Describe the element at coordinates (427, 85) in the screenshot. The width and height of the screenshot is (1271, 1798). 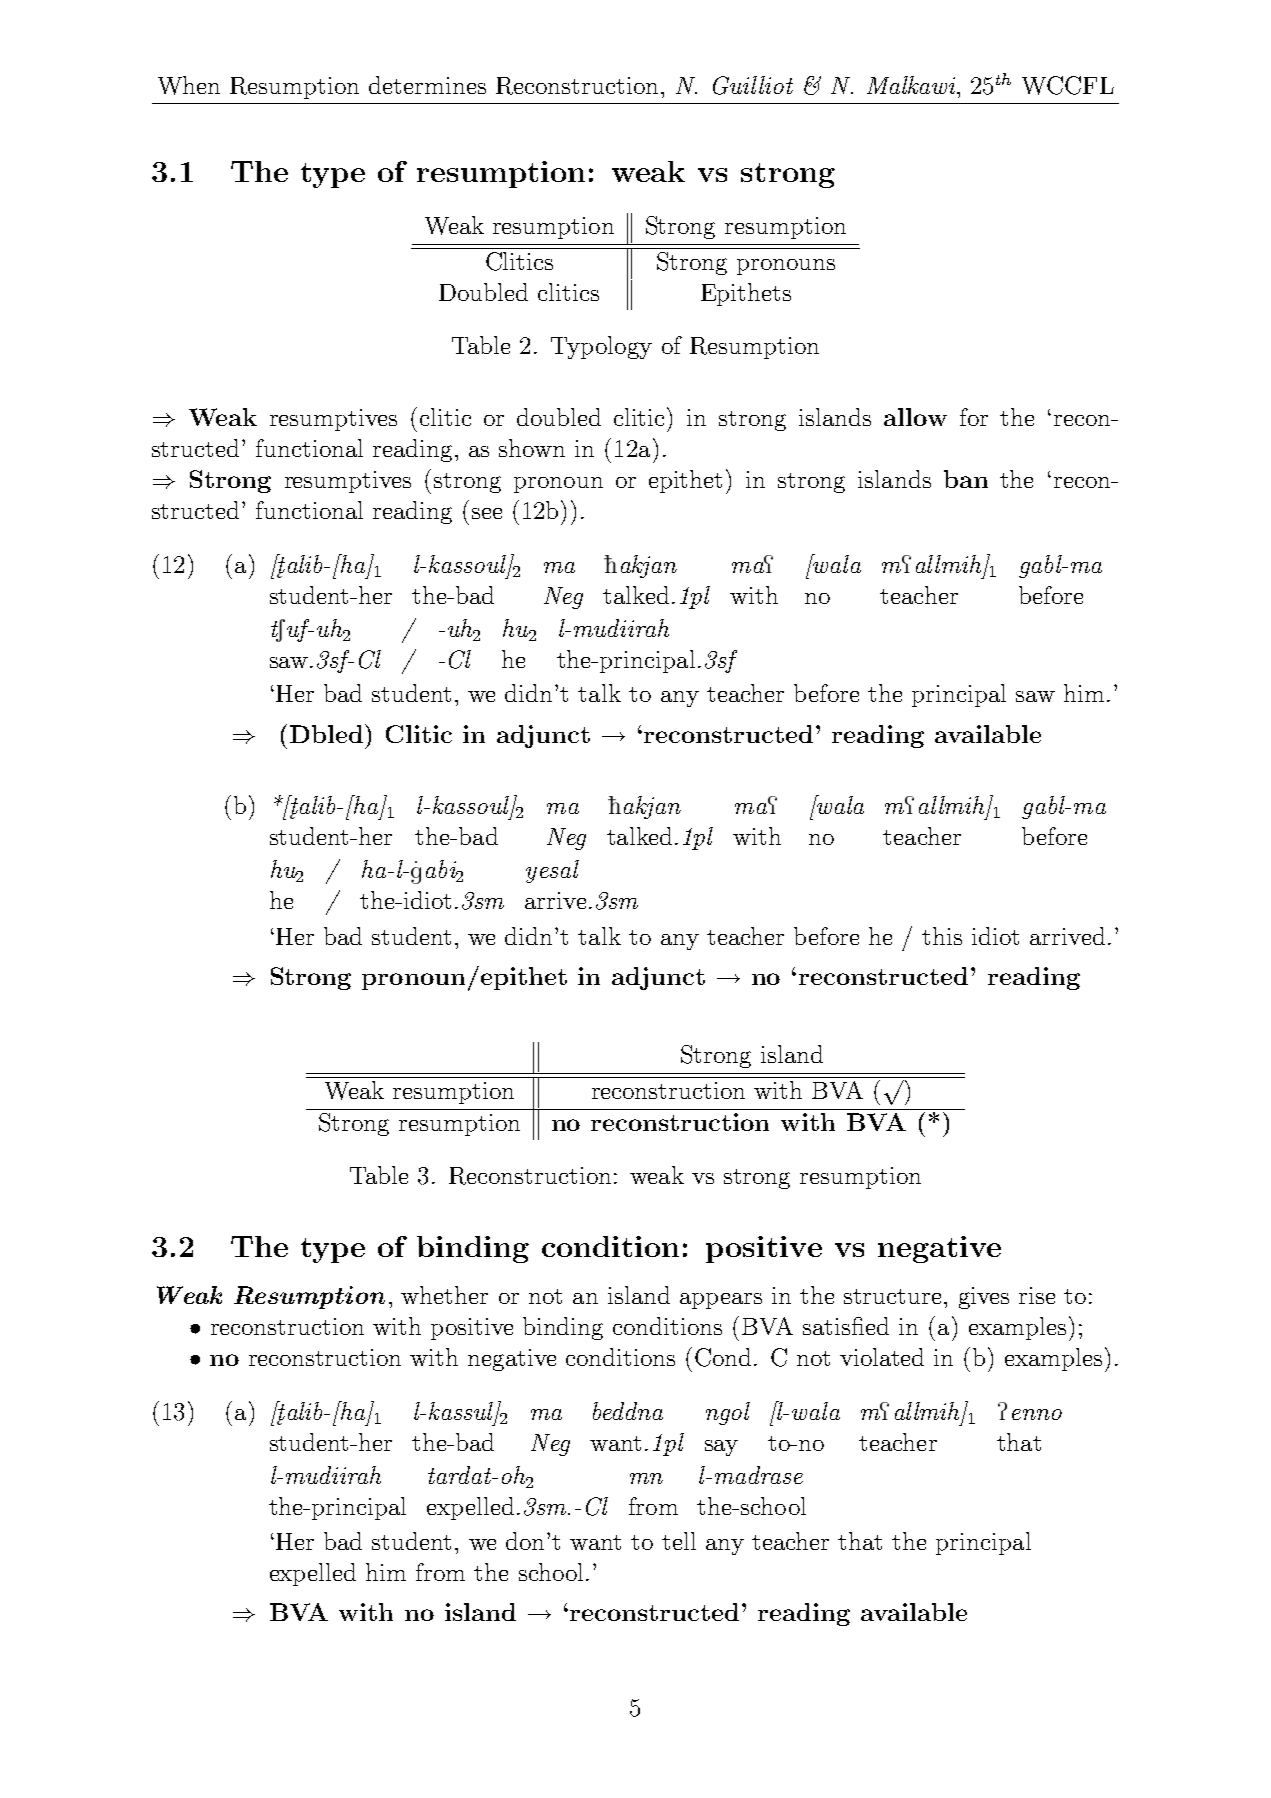
I see `determines` at that location.
